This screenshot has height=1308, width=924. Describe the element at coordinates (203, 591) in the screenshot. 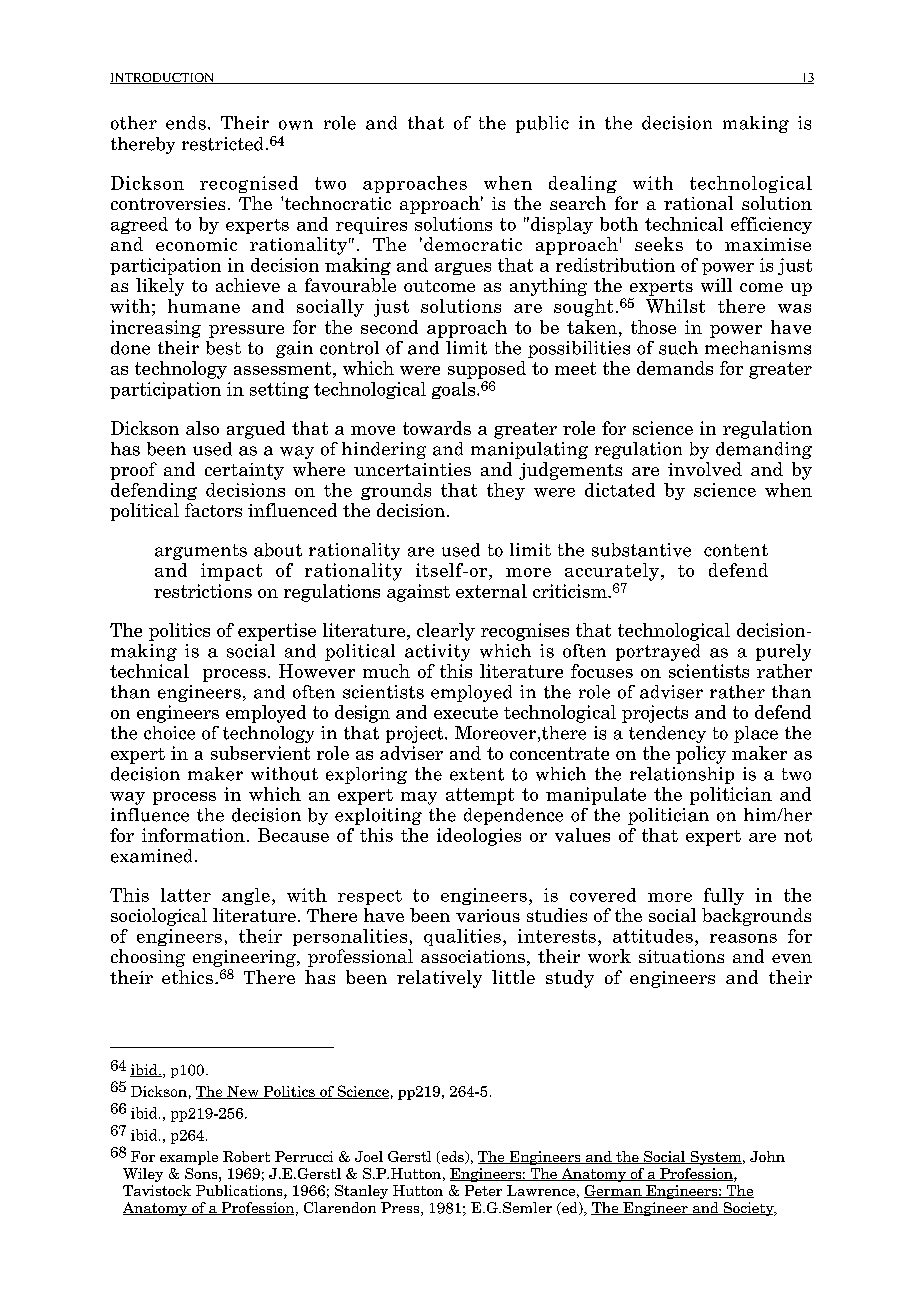

I see `restrictions` at that location.
